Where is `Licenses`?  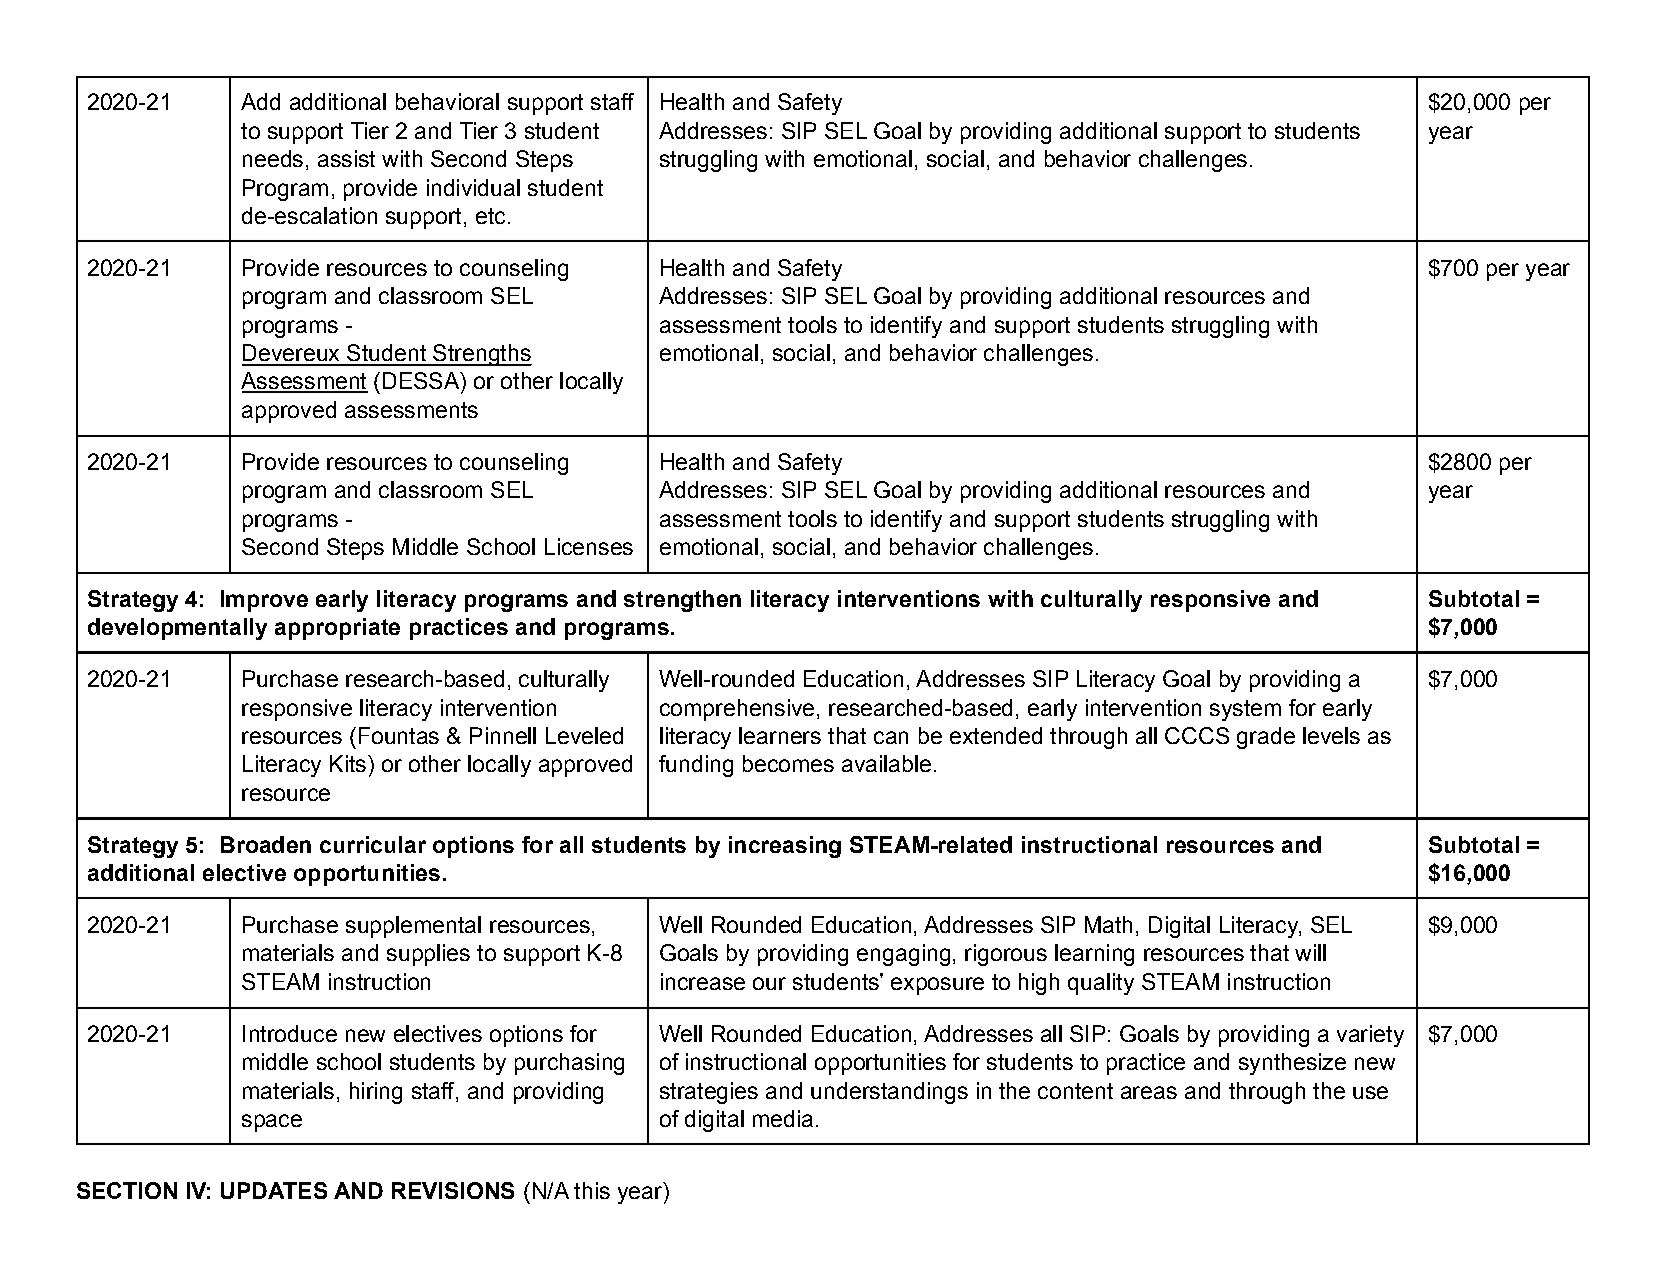
Licenses is located at coordinates (589, 546).
